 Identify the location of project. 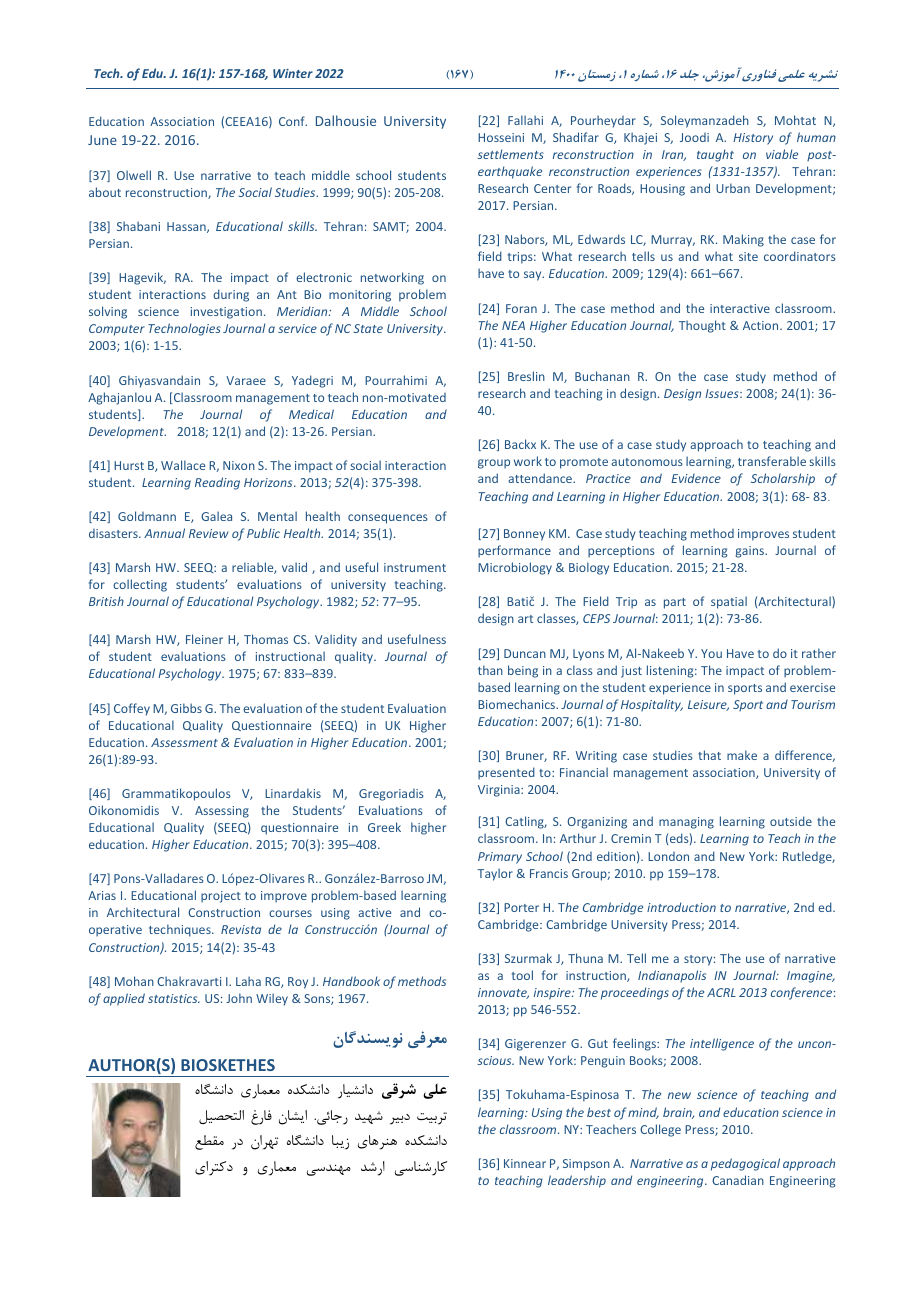
(221, 897).
